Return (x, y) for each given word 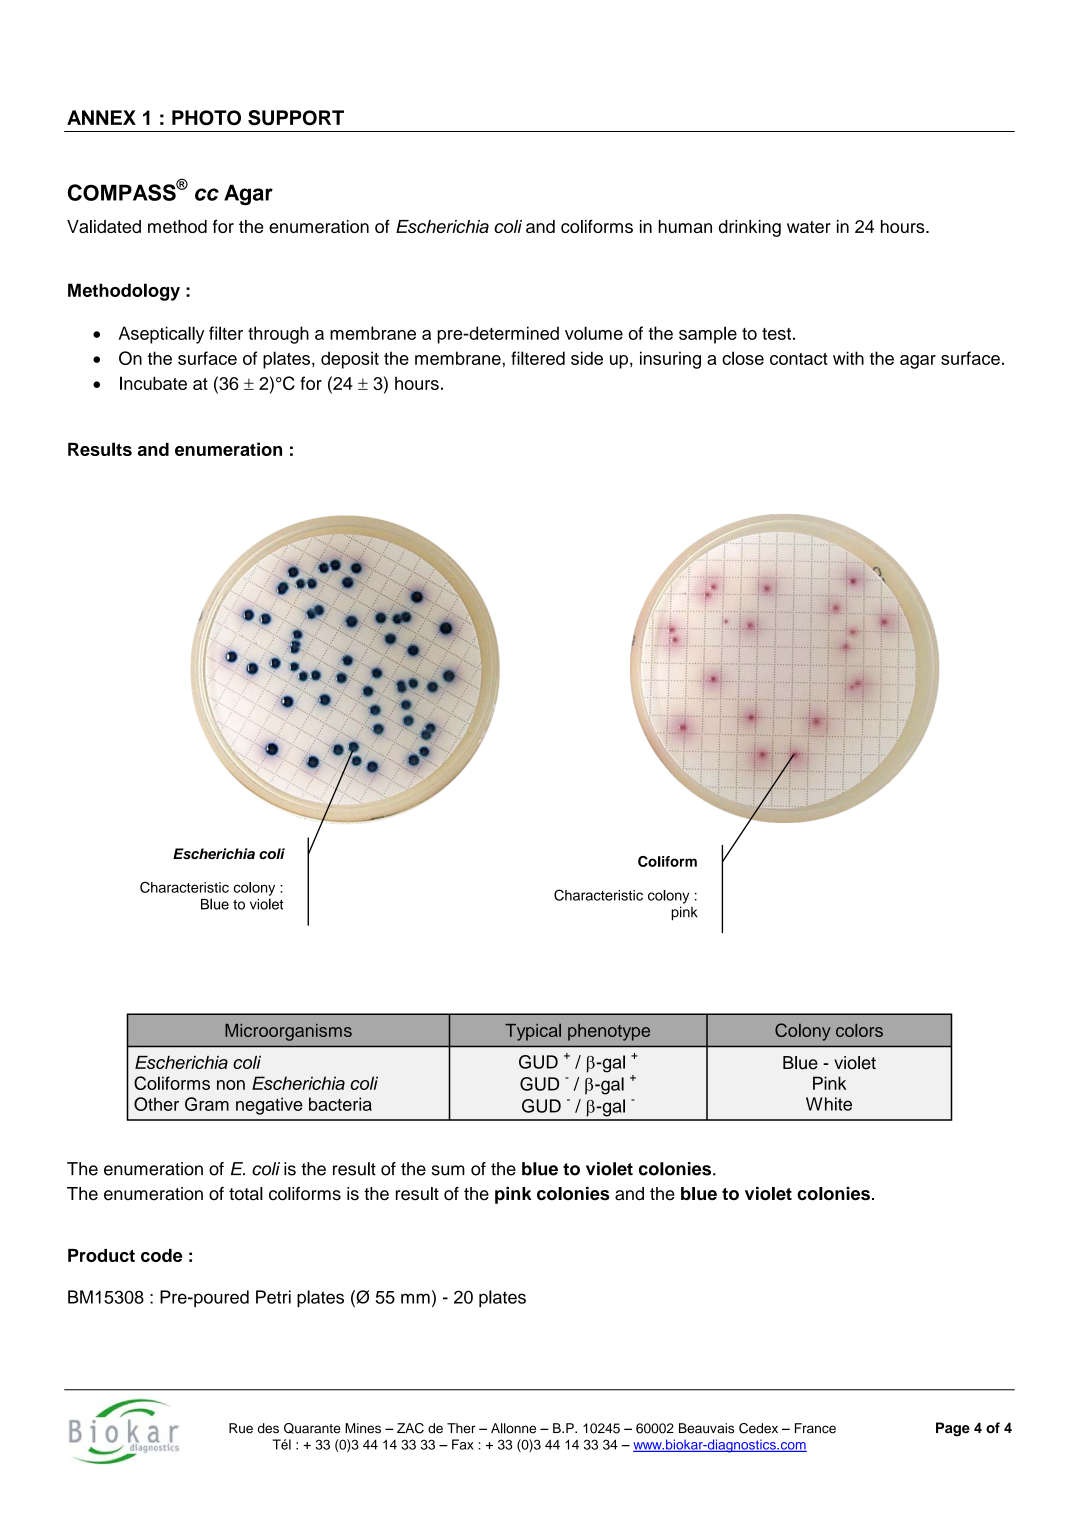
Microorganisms (288, 1032)
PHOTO (206, 118)
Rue (241, 1428)
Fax (463, 1444)
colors (859, 1030)
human (685, 226)
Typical (533, 1032)
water (809, 227)
